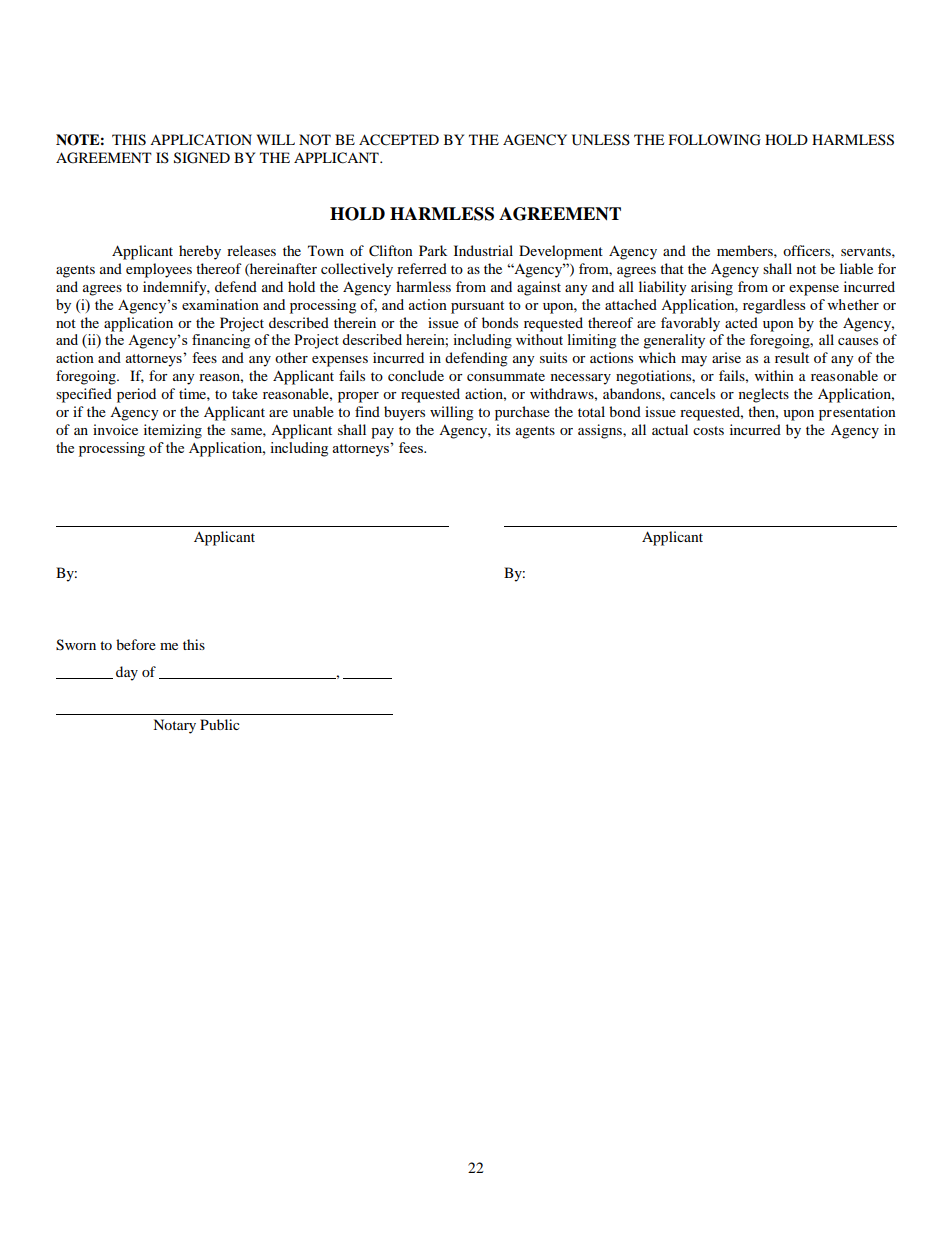 Image resolution: width=952 pixels, height=1233 pixels. Describe the element at coordinates (715, 140) in the screenshot. I see `FOLLOWING` at that location.
